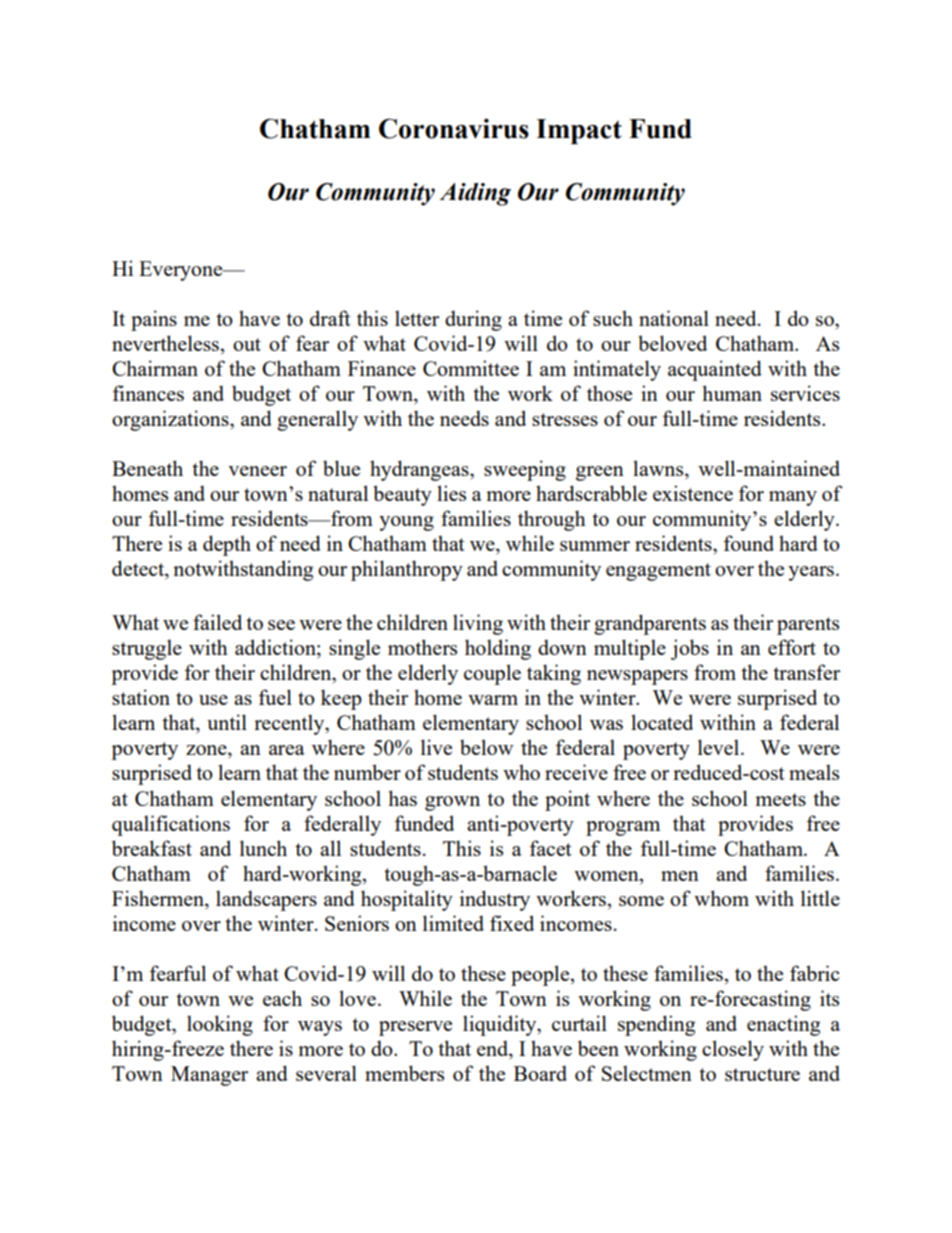 This image has width=952, height=1233. I want to click on Board, so click(540, 1073).
